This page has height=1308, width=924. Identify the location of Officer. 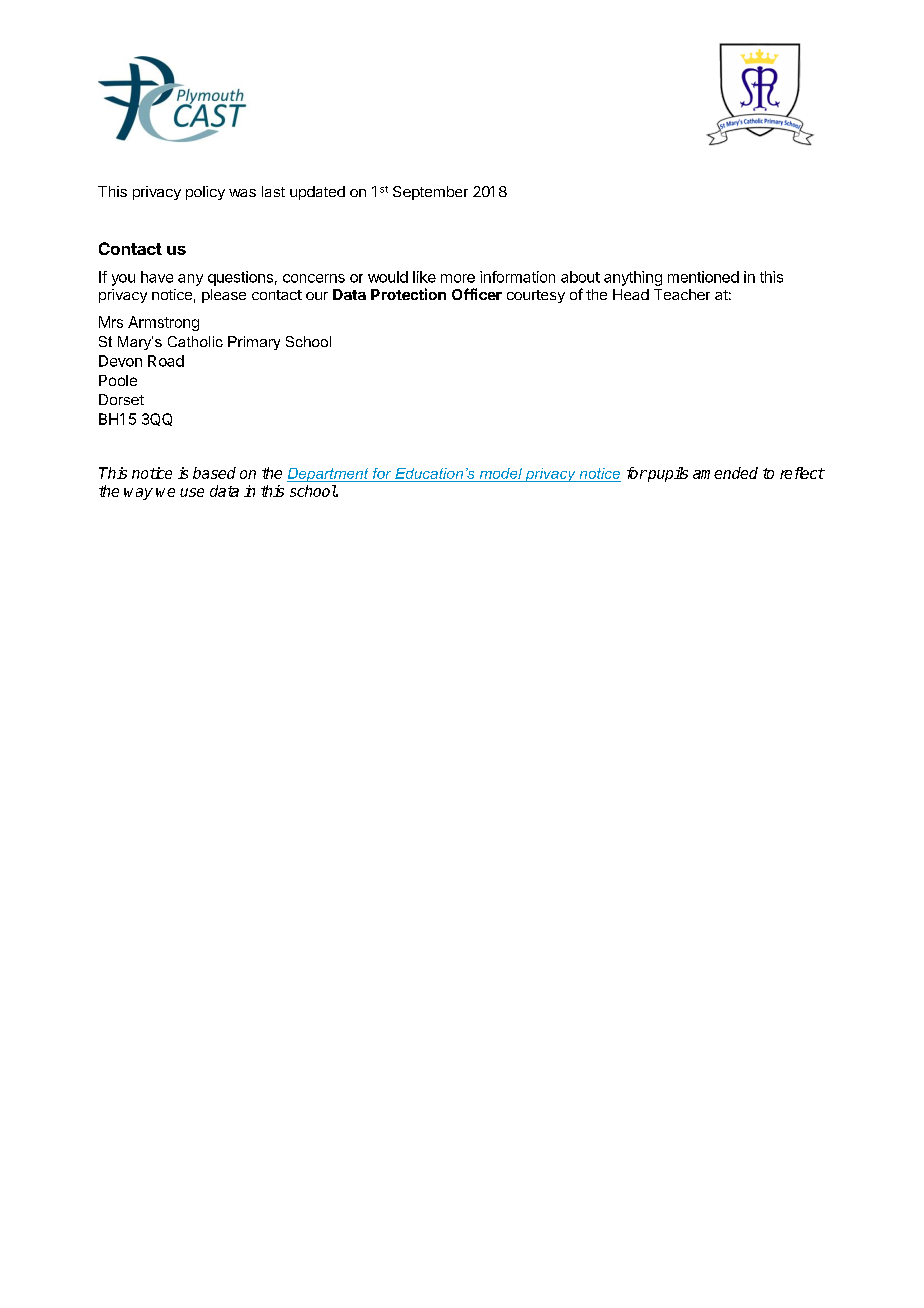
(477, 294).
